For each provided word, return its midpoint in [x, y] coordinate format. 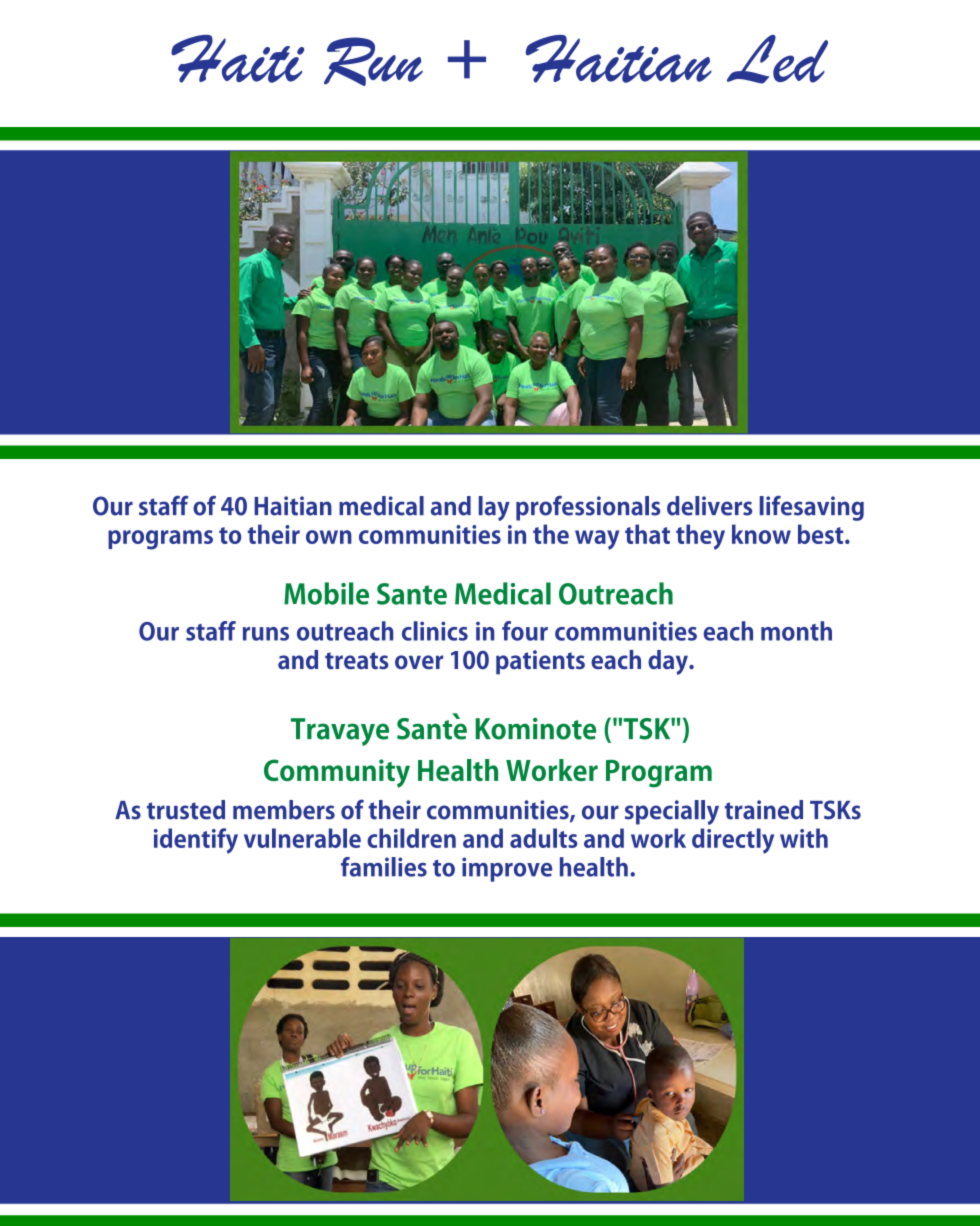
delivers [709, 506]
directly [733, 841]
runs [266, 634]
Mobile [326, 593]
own [329, 537]
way [597, 540]
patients [540, 662]
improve [507, 869]
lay [494, 508]
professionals [588, 508]
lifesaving [812, 508]
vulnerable [302, 838]
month [796, 631]
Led [777, 59]
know [761, 534]
